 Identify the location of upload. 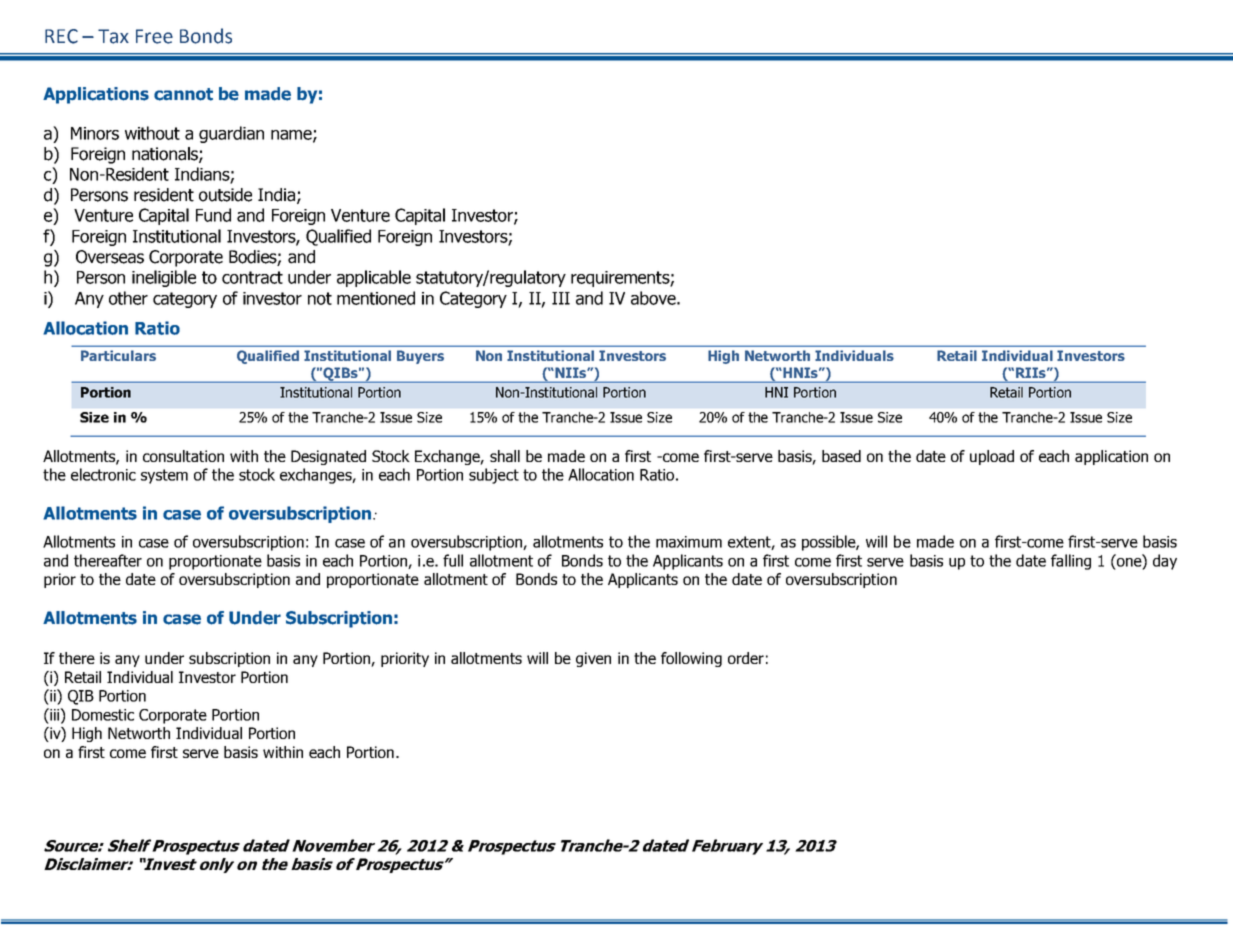
(992, 457).
